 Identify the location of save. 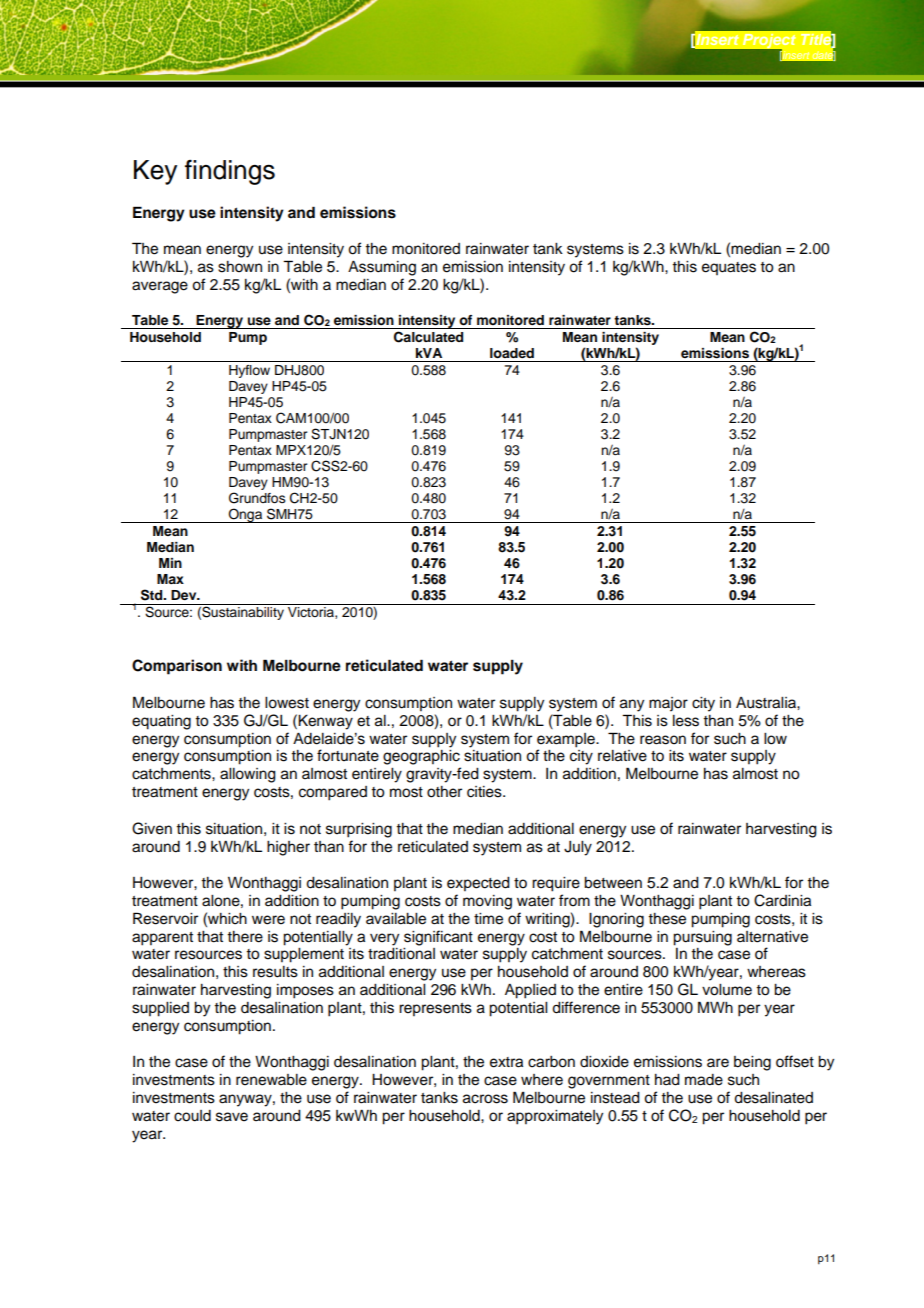
(232, 1117).
